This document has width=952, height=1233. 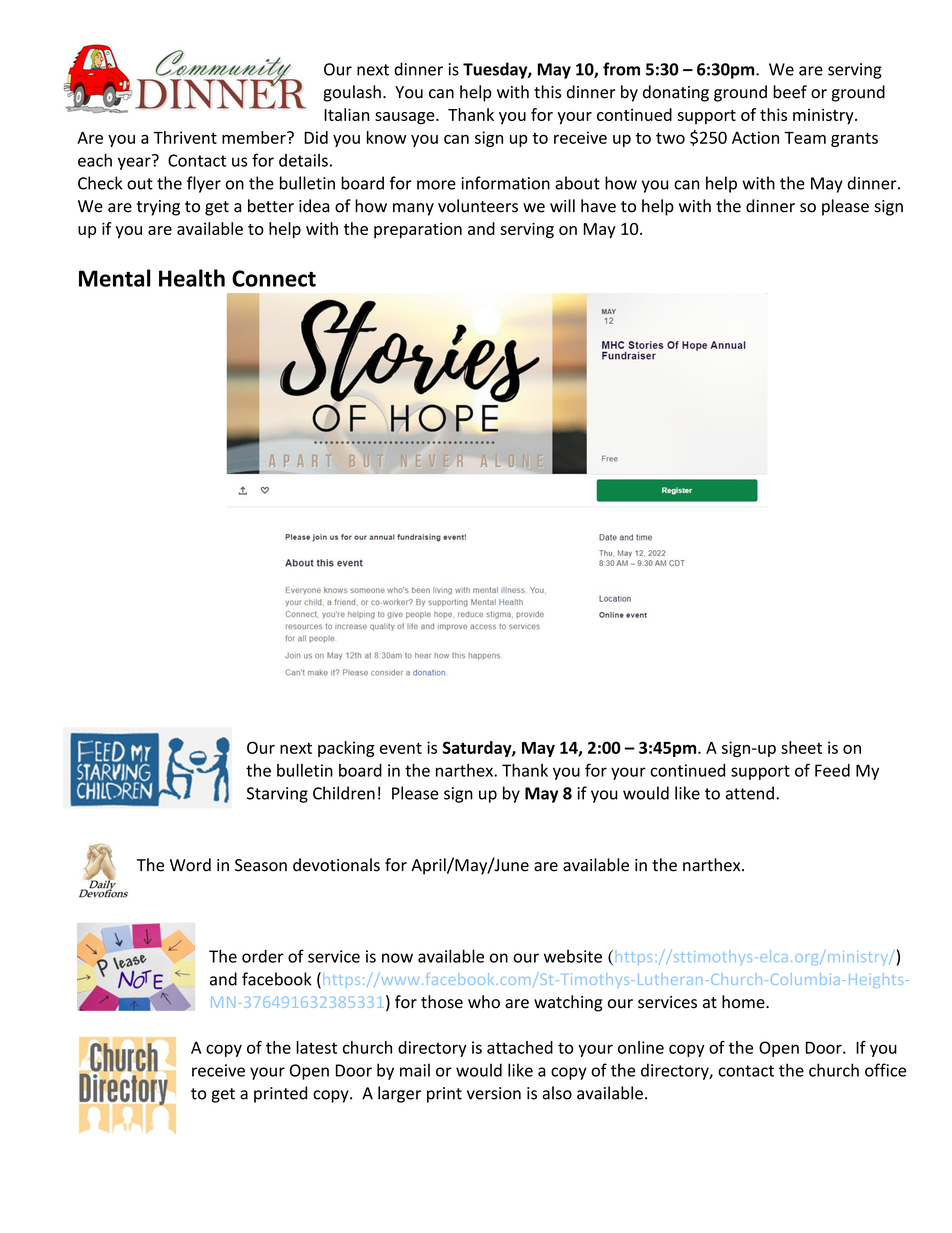 What do you see at coordinates (520, 1047) in the document?
I see `attached` at bounding box center [520, 1047].
